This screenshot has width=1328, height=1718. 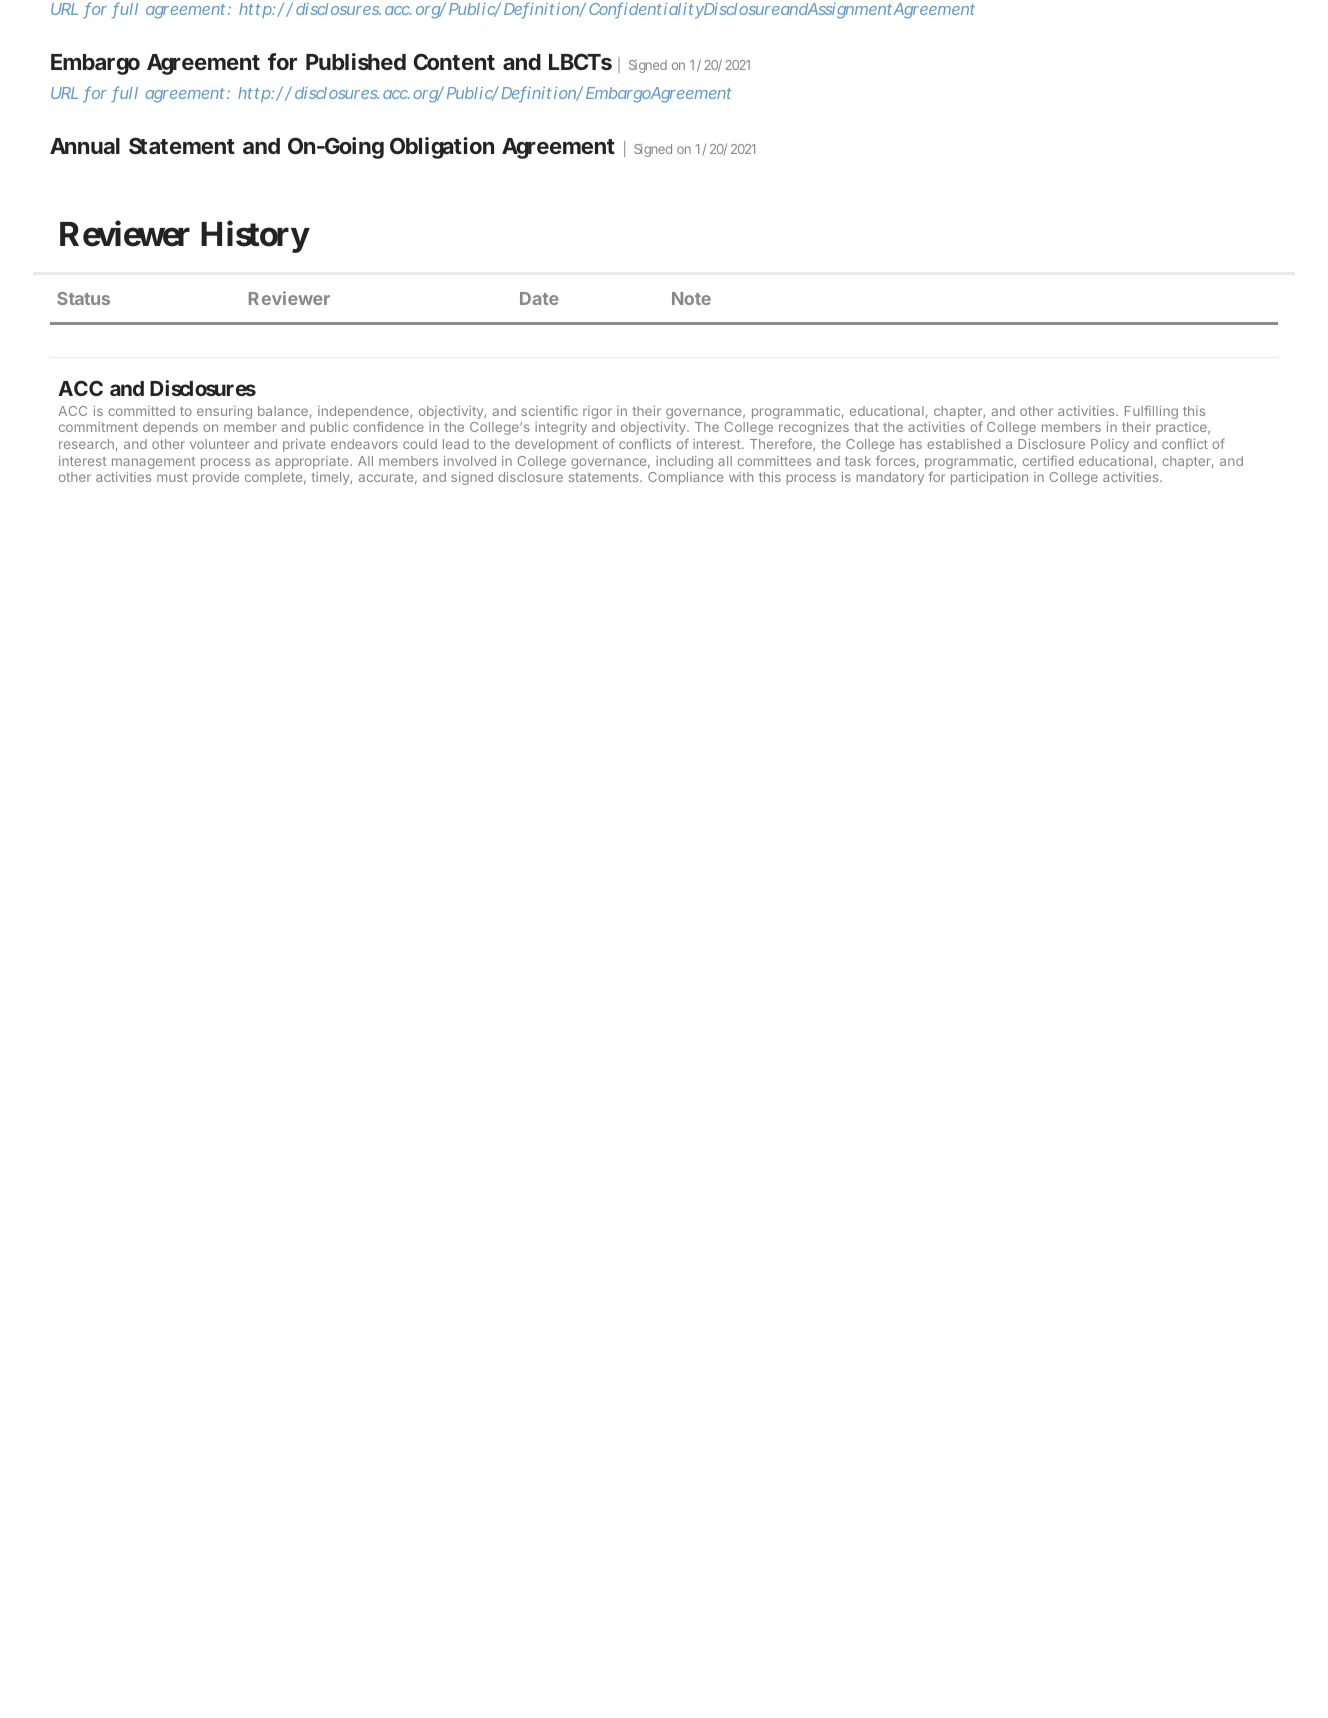 I want to click on Note, so click(x=691, y=298).
